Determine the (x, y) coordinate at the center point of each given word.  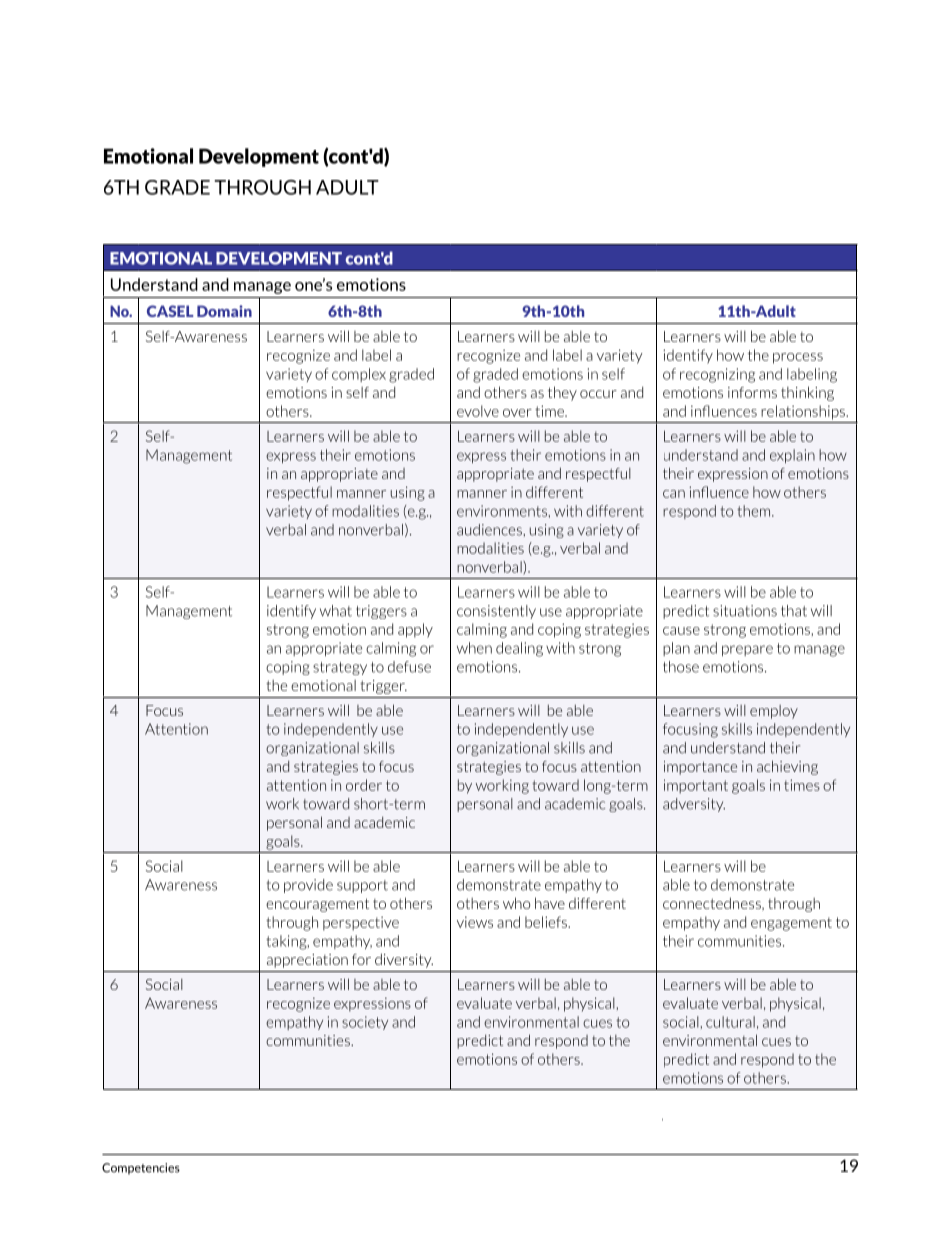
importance (700, 768)
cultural (730, 1022)
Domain (224, 311)
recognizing (717, 375)
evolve (478, 411)
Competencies (141, 1169)
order (364, 785)
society (365, 1023)
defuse (409, 667)
